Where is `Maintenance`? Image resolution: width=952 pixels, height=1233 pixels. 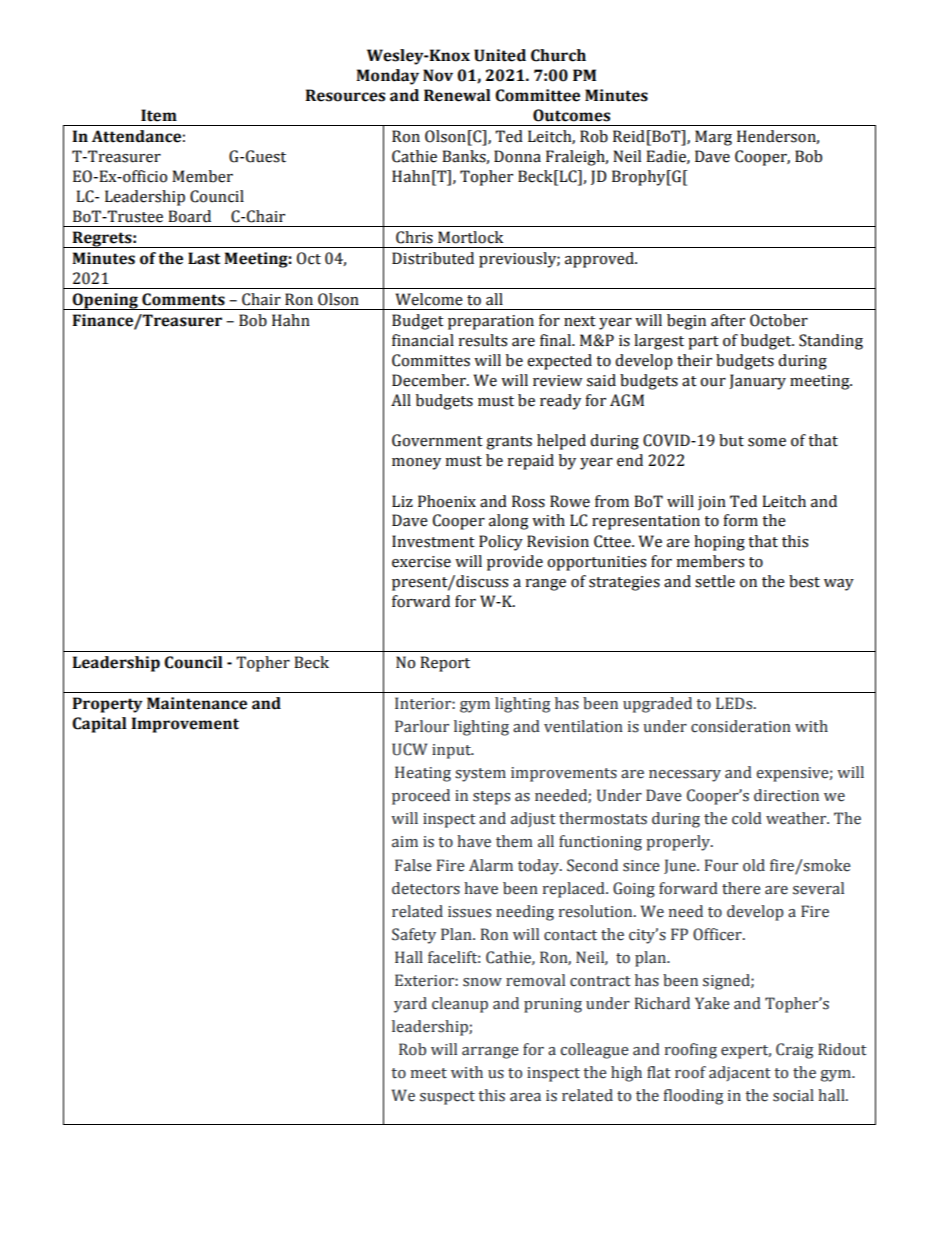
Maintenance is located at coordinates (197, 703).
